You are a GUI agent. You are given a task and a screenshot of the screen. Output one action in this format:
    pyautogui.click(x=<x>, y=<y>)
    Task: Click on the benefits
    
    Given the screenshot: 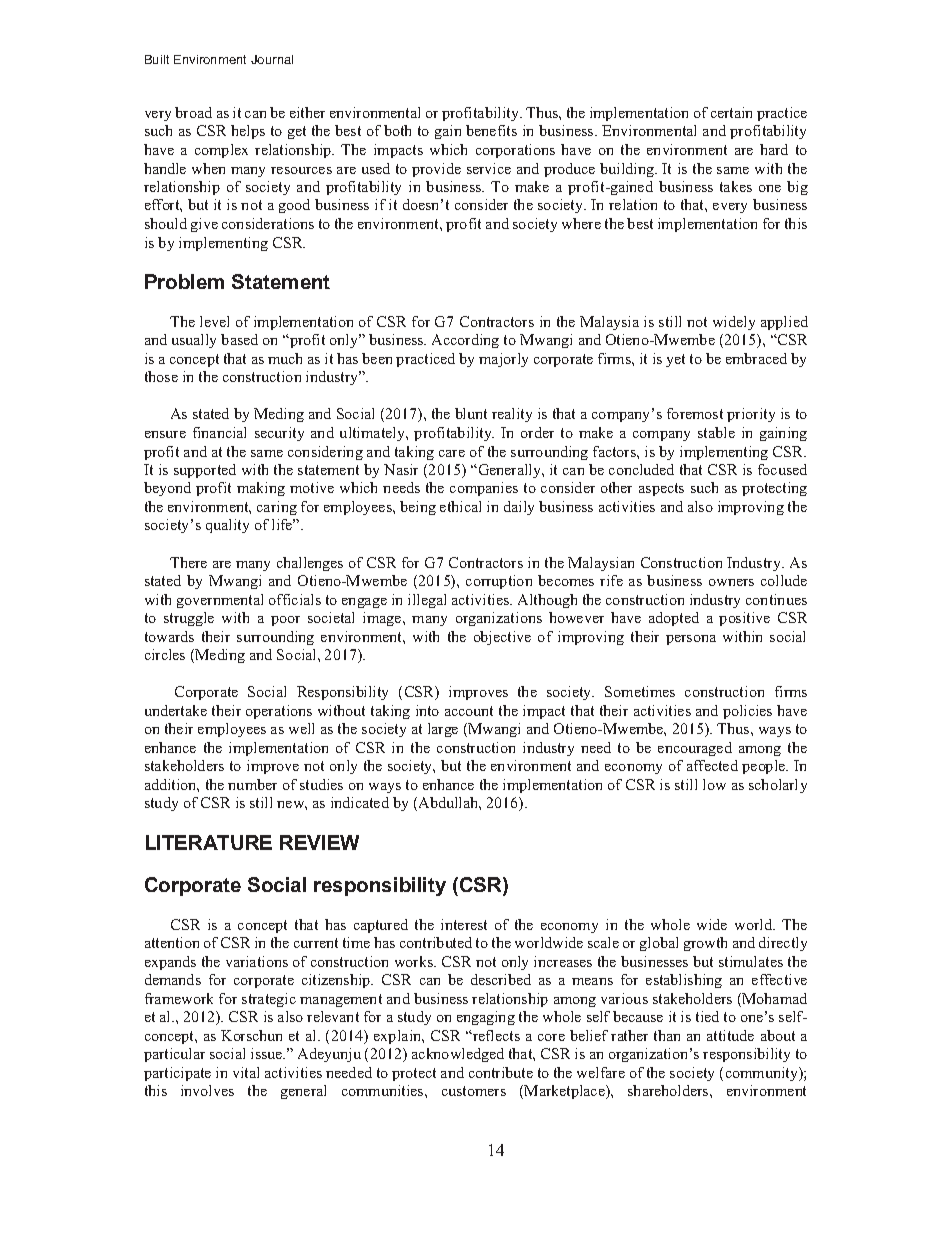 What is the action you would take?
    pyautogui.click(x=491, y=130)
